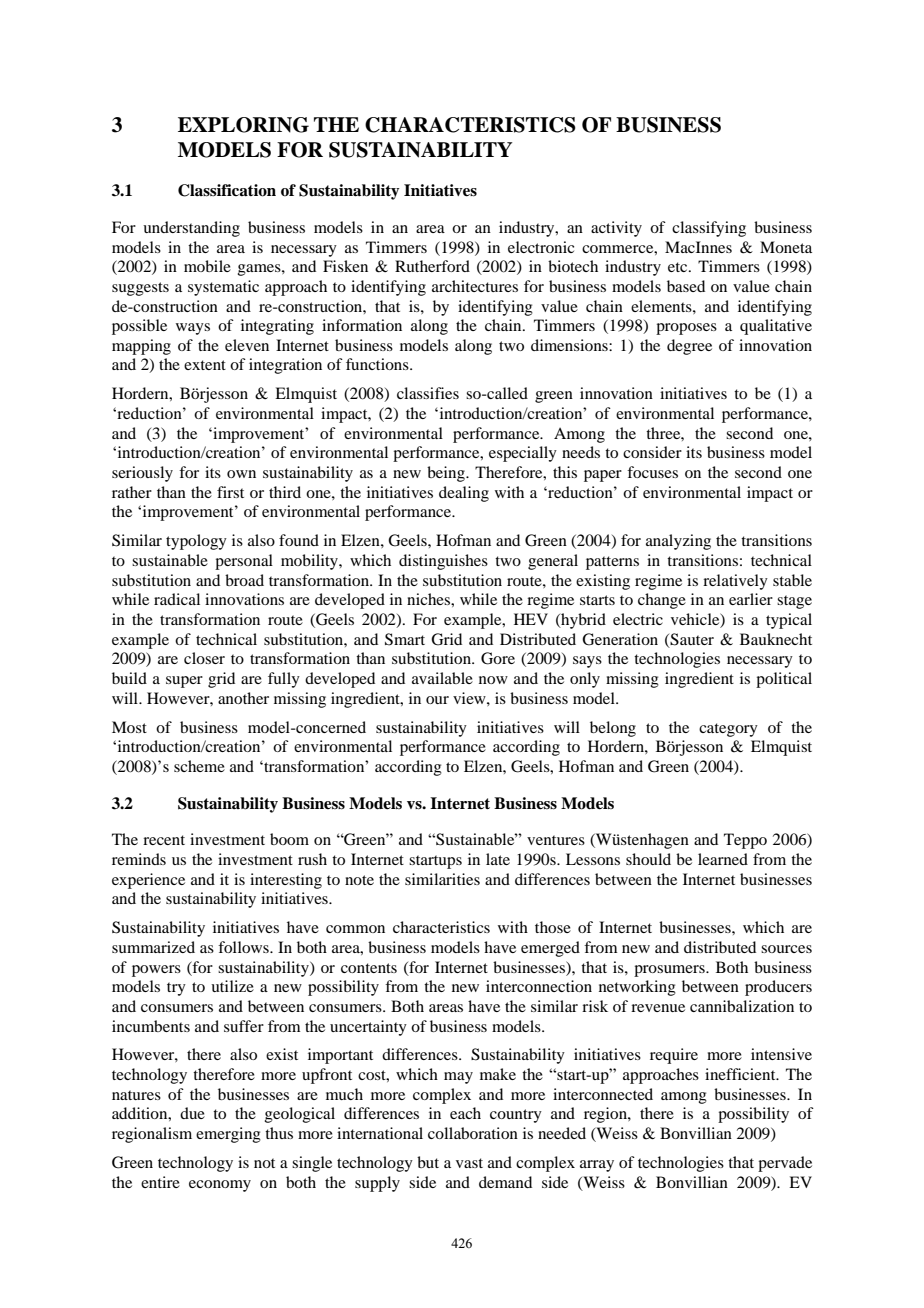 This image has width=924, height=1308. Describe the element at coordinates (709, 229) in the image. I see `classifying` at that location.
